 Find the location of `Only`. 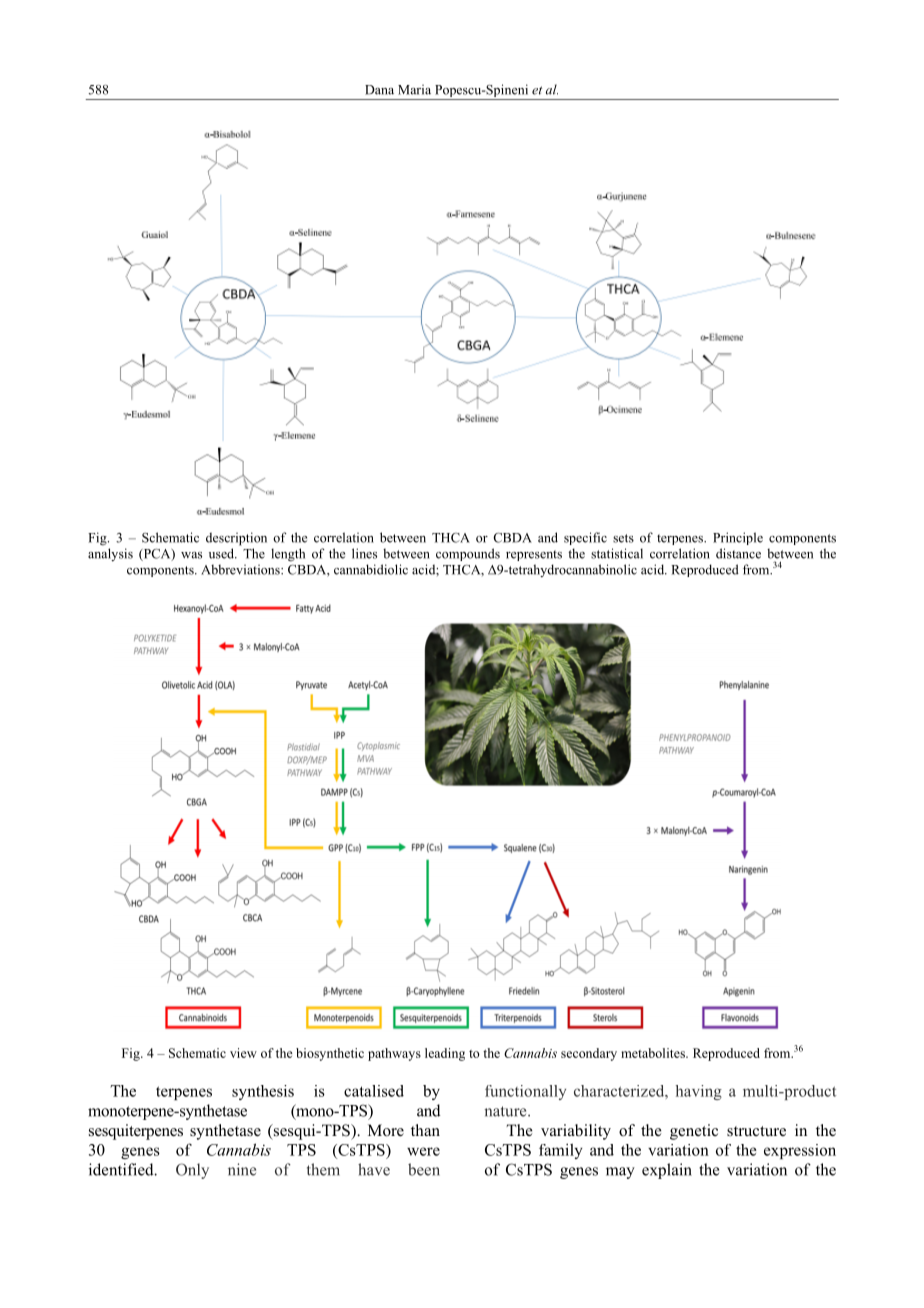

Only is located at coordinates (192, 1171).
